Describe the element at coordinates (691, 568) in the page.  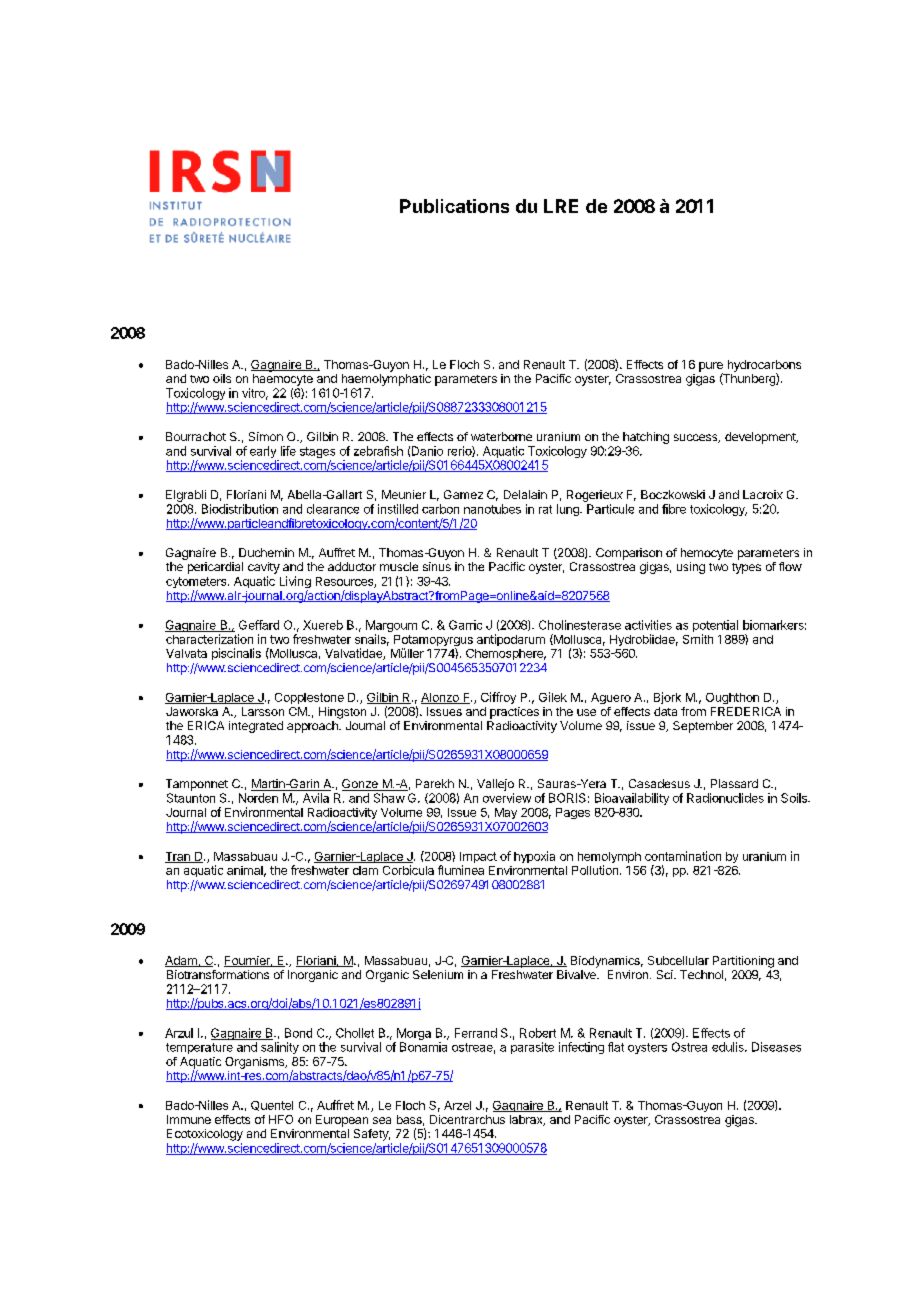
I see `using` at that location.
